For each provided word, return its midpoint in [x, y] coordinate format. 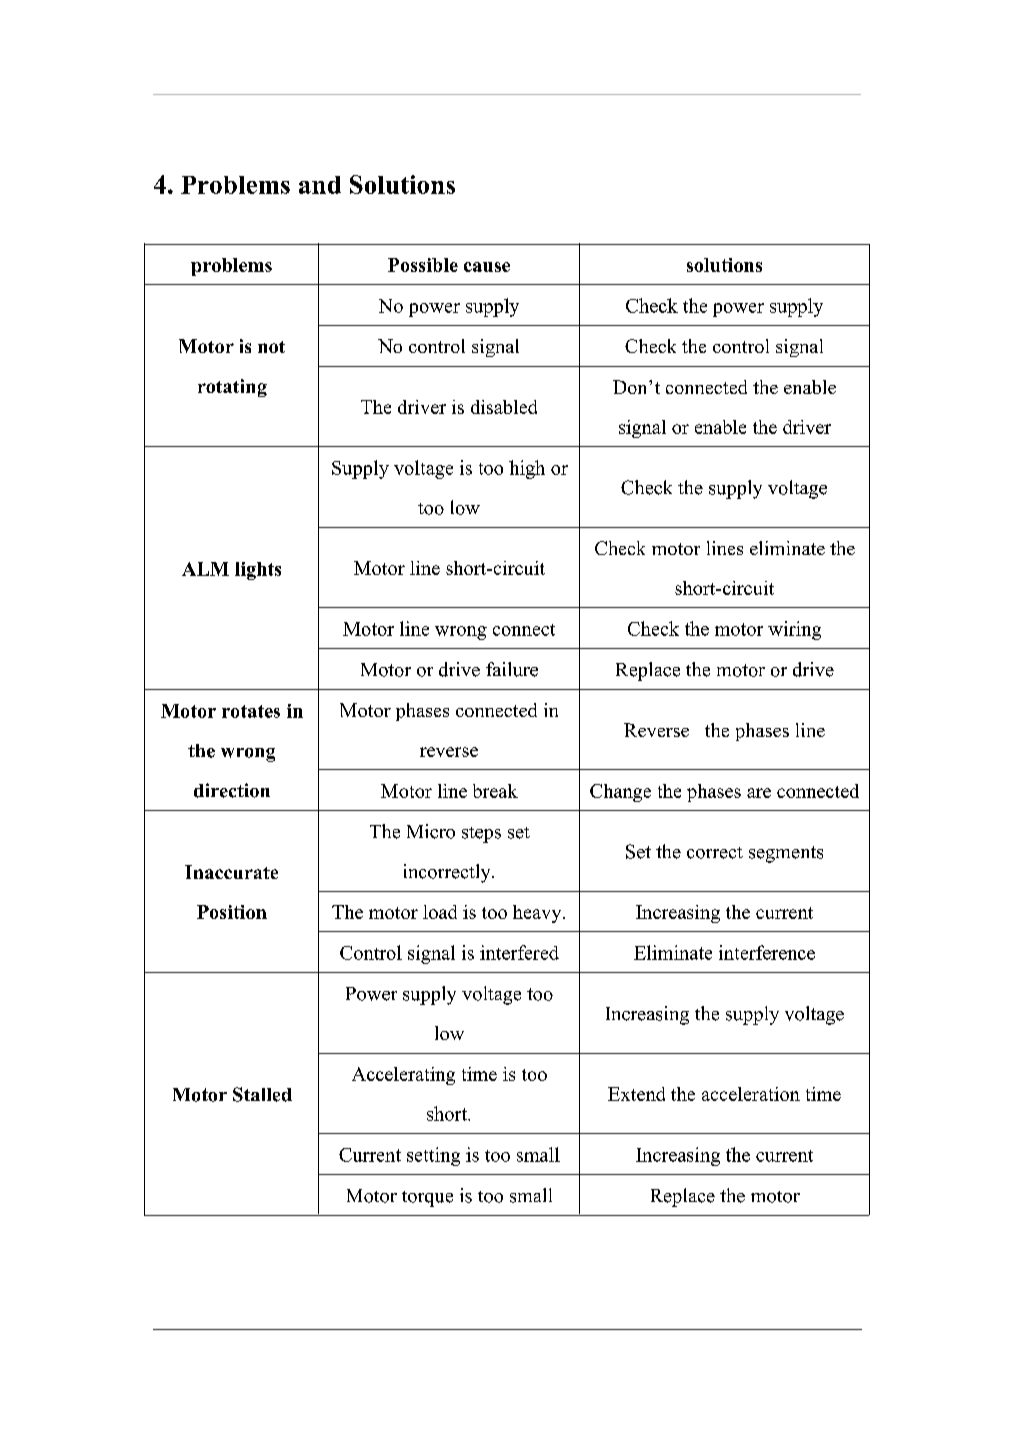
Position [232, 912]
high [527, 469]
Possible [423, 265]
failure [512, 669]
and [320, 185]
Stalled [262, 1094]
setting [433, 1156]
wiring [794, 630]
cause [487, 267]
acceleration [751, 1094]
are [759, 793]
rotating [232, 388]
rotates [251, 711]
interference [767, 952]
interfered [519, 952]
